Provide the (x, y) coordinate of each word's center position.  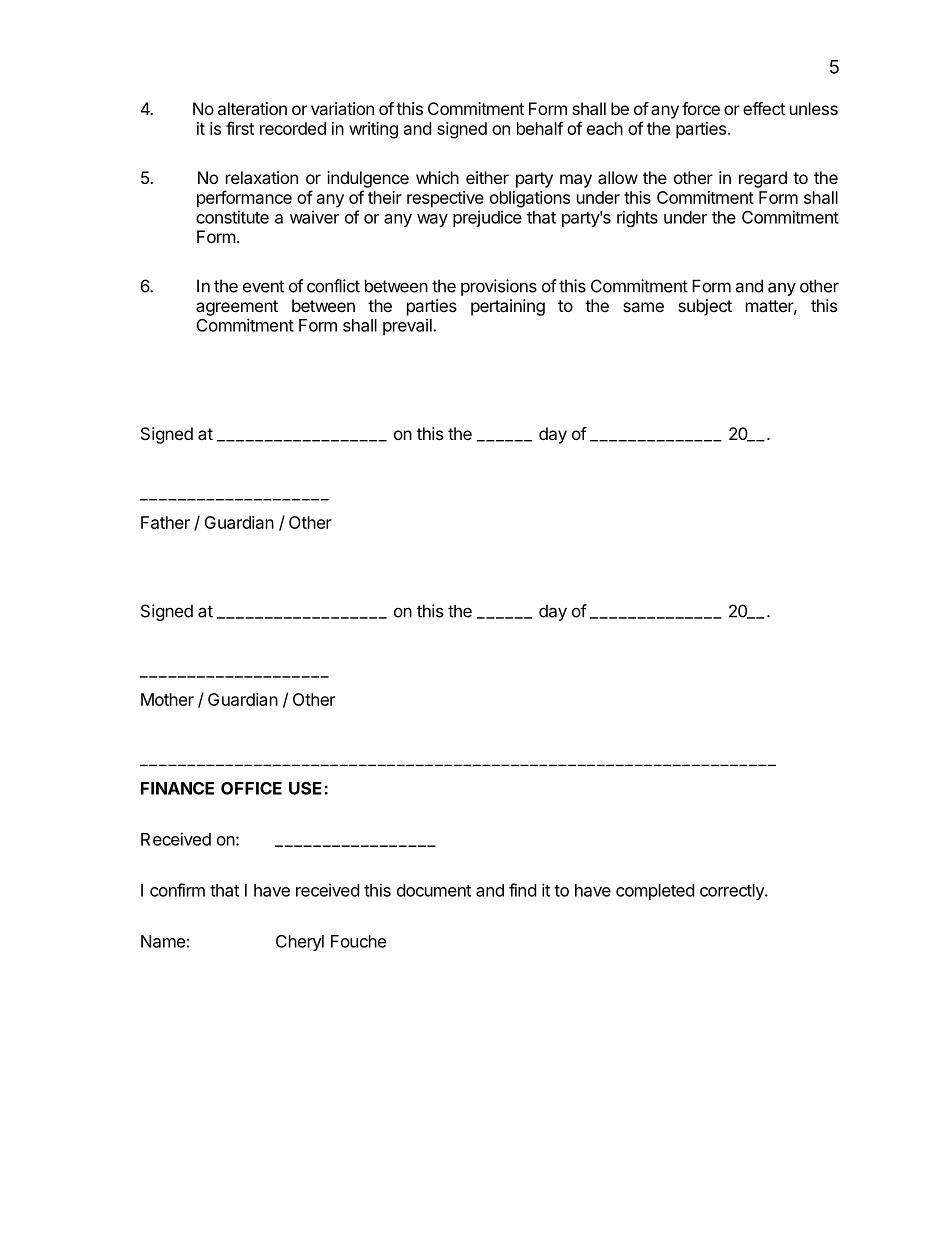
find (522, 890)
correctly (733, 892)
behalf (540, 128)
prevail (408, 327)
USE (307, 788)
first (240, 128)
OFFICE (251, 788)
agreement (237, 308)
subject (705, 307)
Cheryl (300, 943)
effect (764, 108)
